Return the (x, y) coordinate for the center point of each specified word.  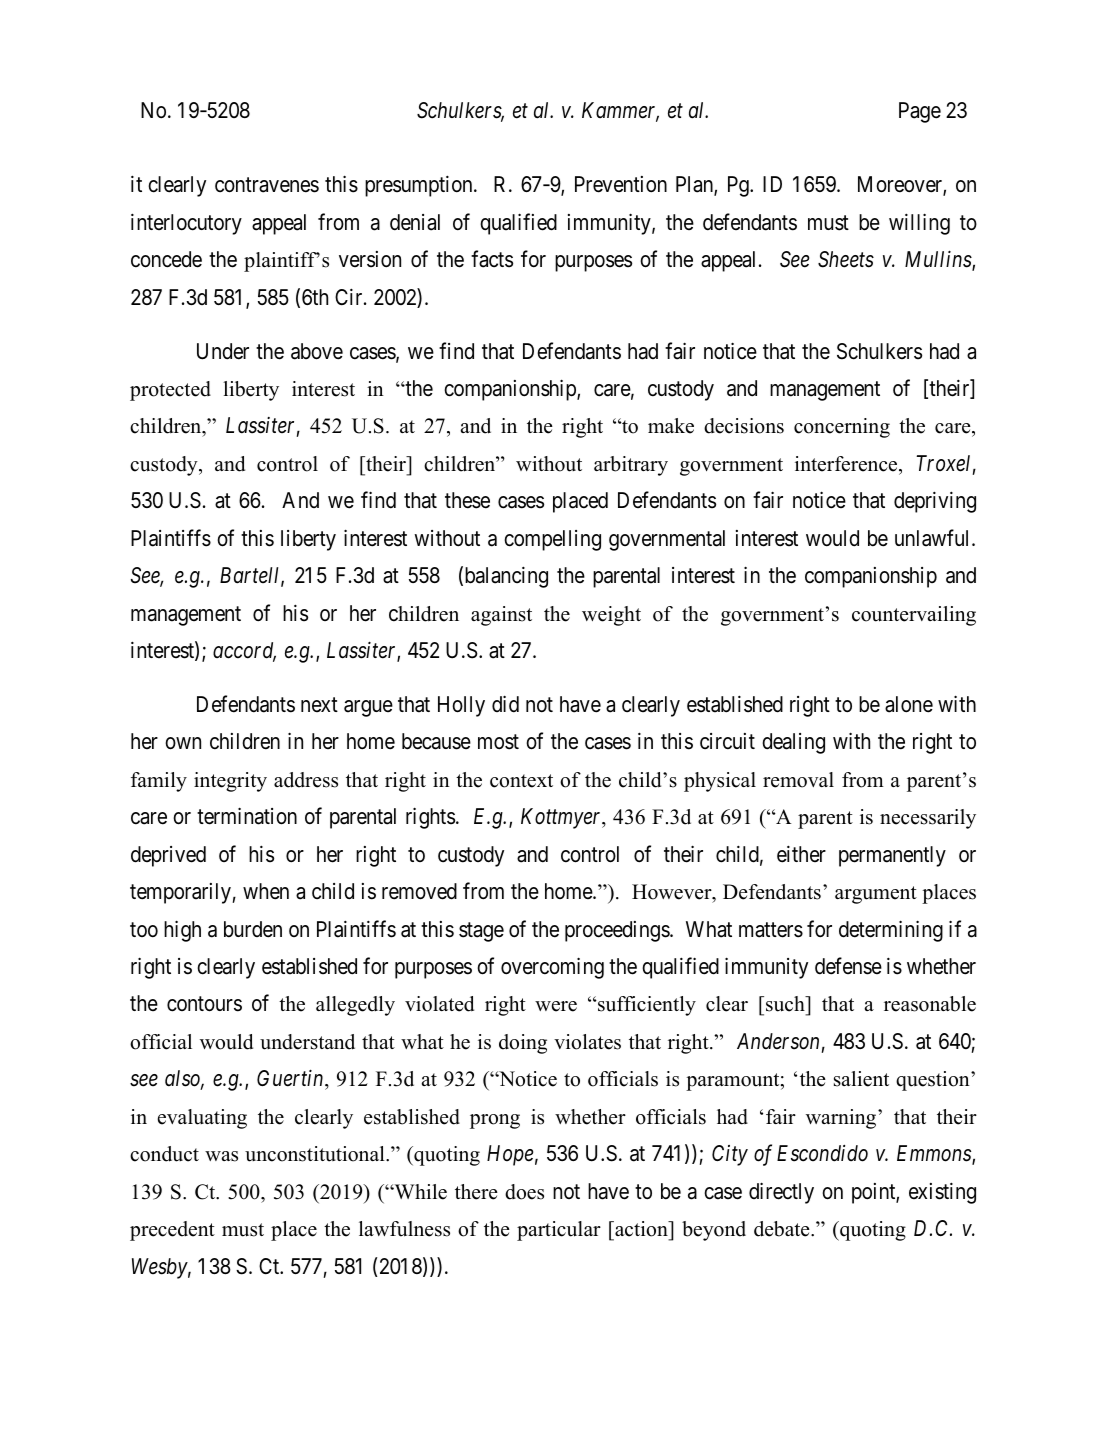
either (801, 854)
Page (920, 112)
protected (170, 391)
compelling (552, 540)
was (221, 1156)
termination (247, 816)
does (524, 1192)
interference (847, 464)
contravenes (267, 185)
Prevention (621, 184)
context (521, 781)
